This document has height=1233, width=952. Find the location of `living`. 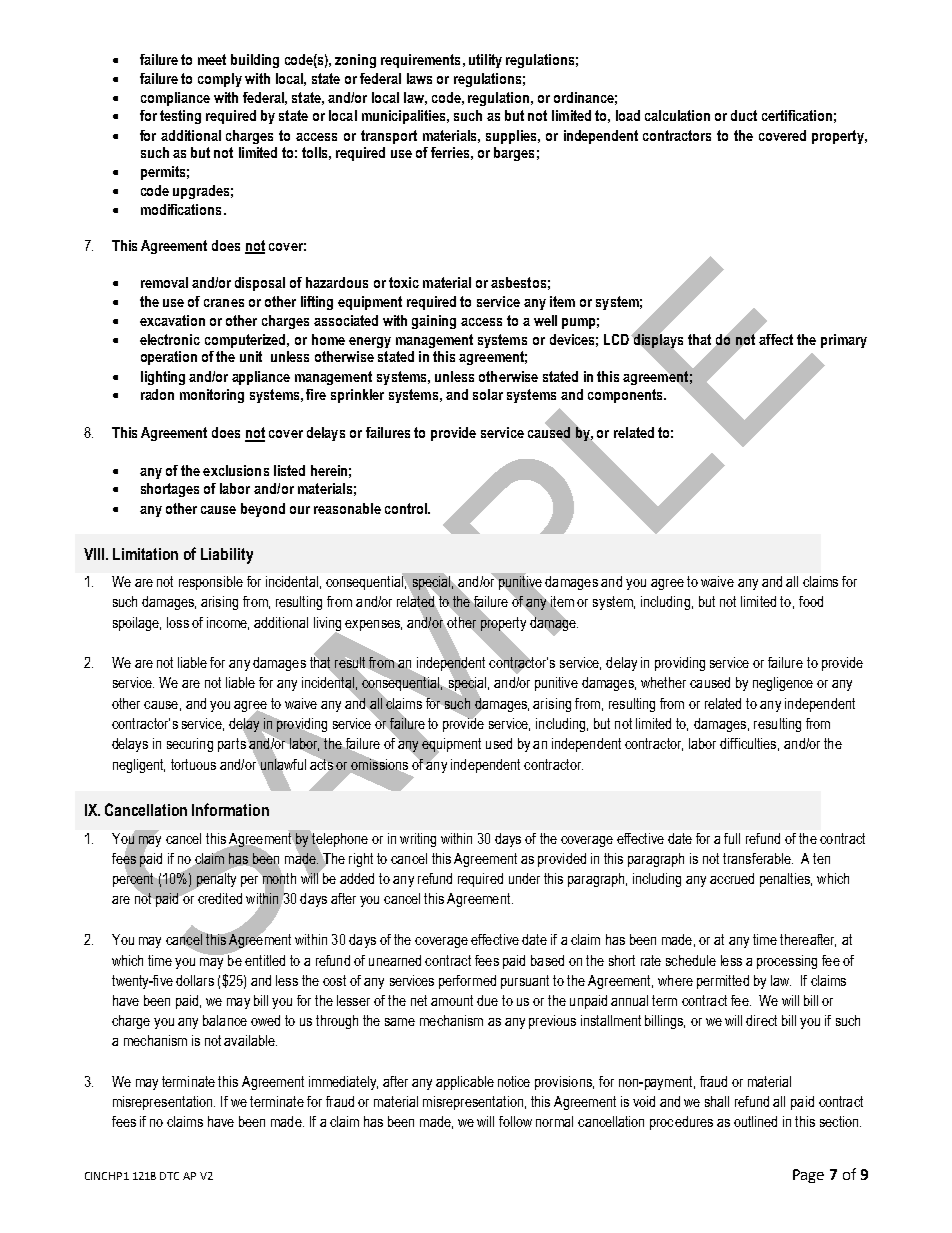

living is located at coordinates (327, 625).
